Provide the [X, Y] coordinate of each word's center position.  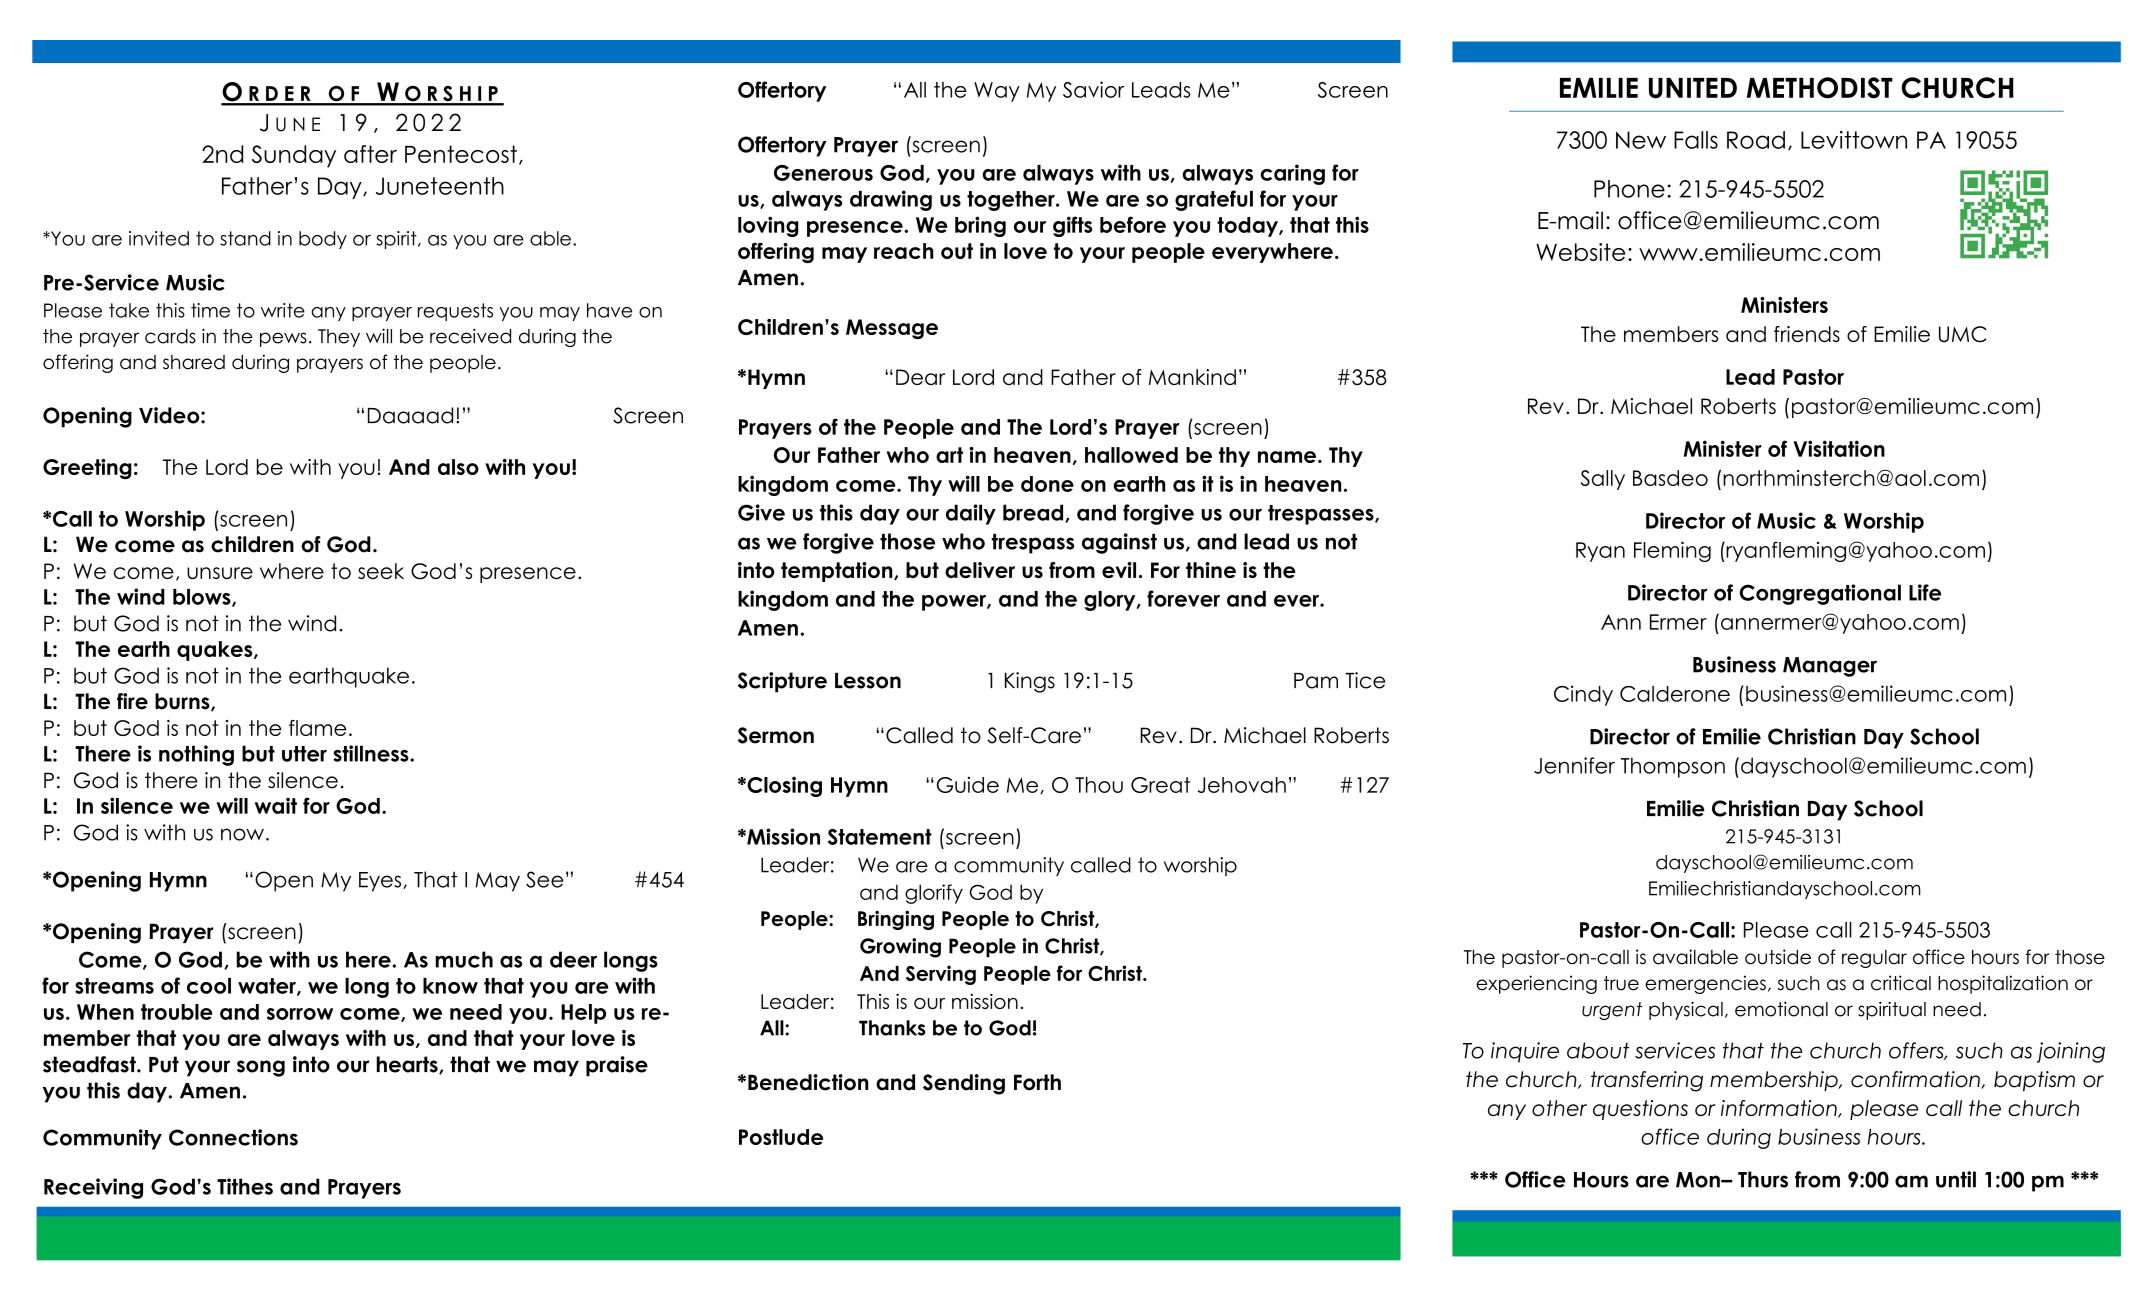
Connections [233, 1137]
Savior [1093, 89]
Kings [1030, 682]
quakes [216, 651]
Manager [1830, 667]
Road [1756, 140]
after [370, 154]
